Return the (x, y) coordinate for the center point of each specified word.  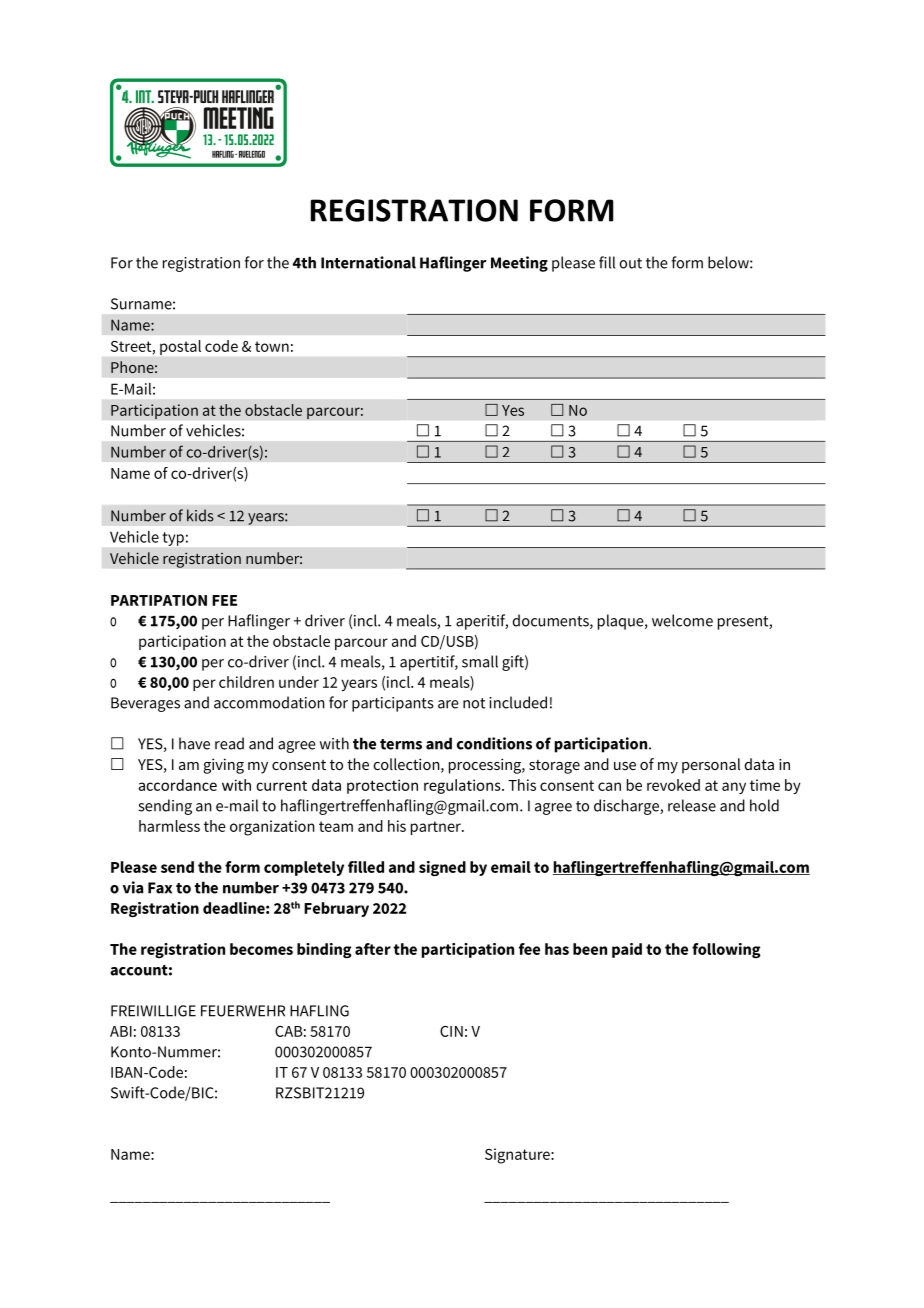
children (246, 682)
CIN (451, 1031)
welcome (682, 620)
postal (180, 347)
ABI (121, 1031)
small (480, 661)
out (630, 263)
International (368, 262)
